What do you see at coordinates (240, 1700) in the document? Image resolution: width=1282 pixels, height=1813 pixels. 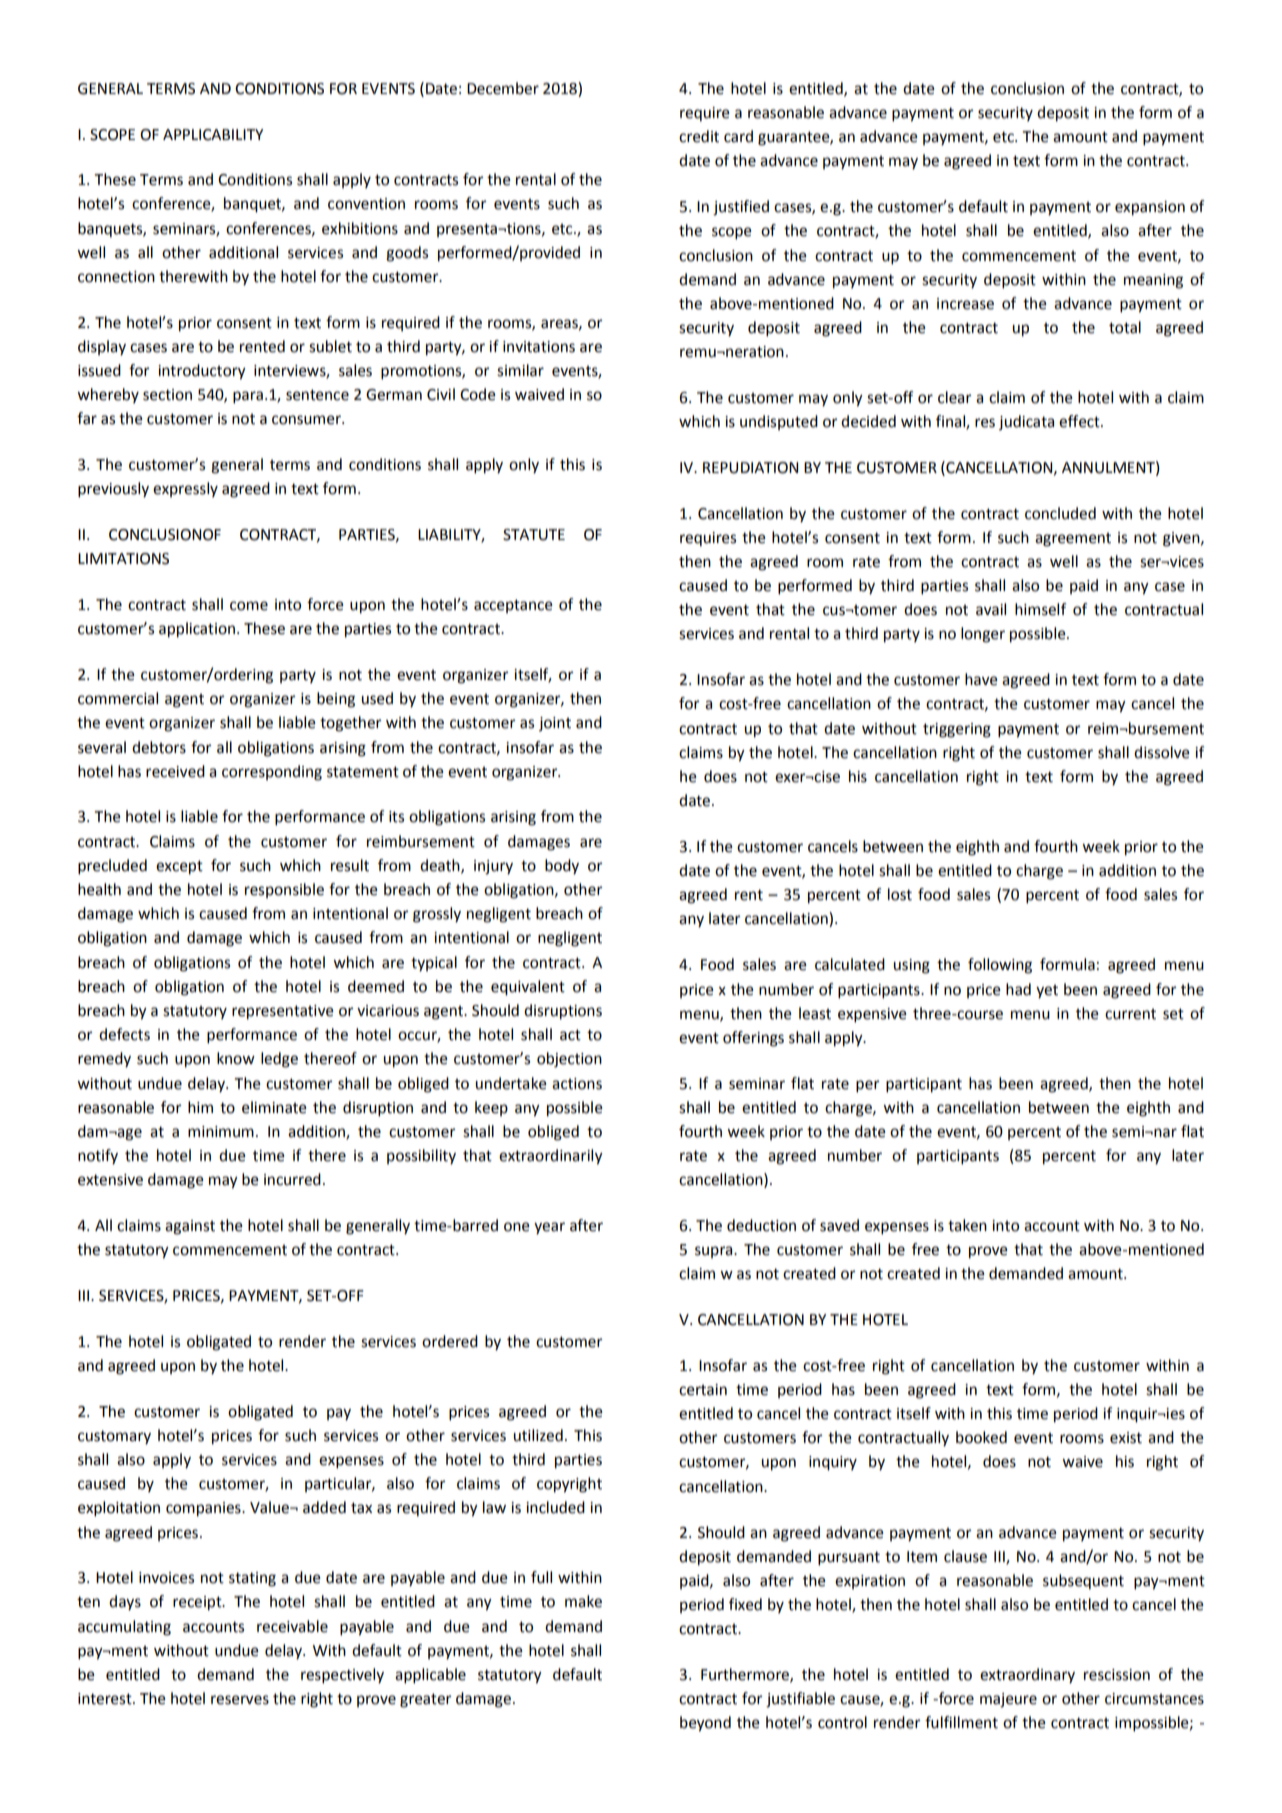 I see `reserves` at bounding box center [240, 1700].
